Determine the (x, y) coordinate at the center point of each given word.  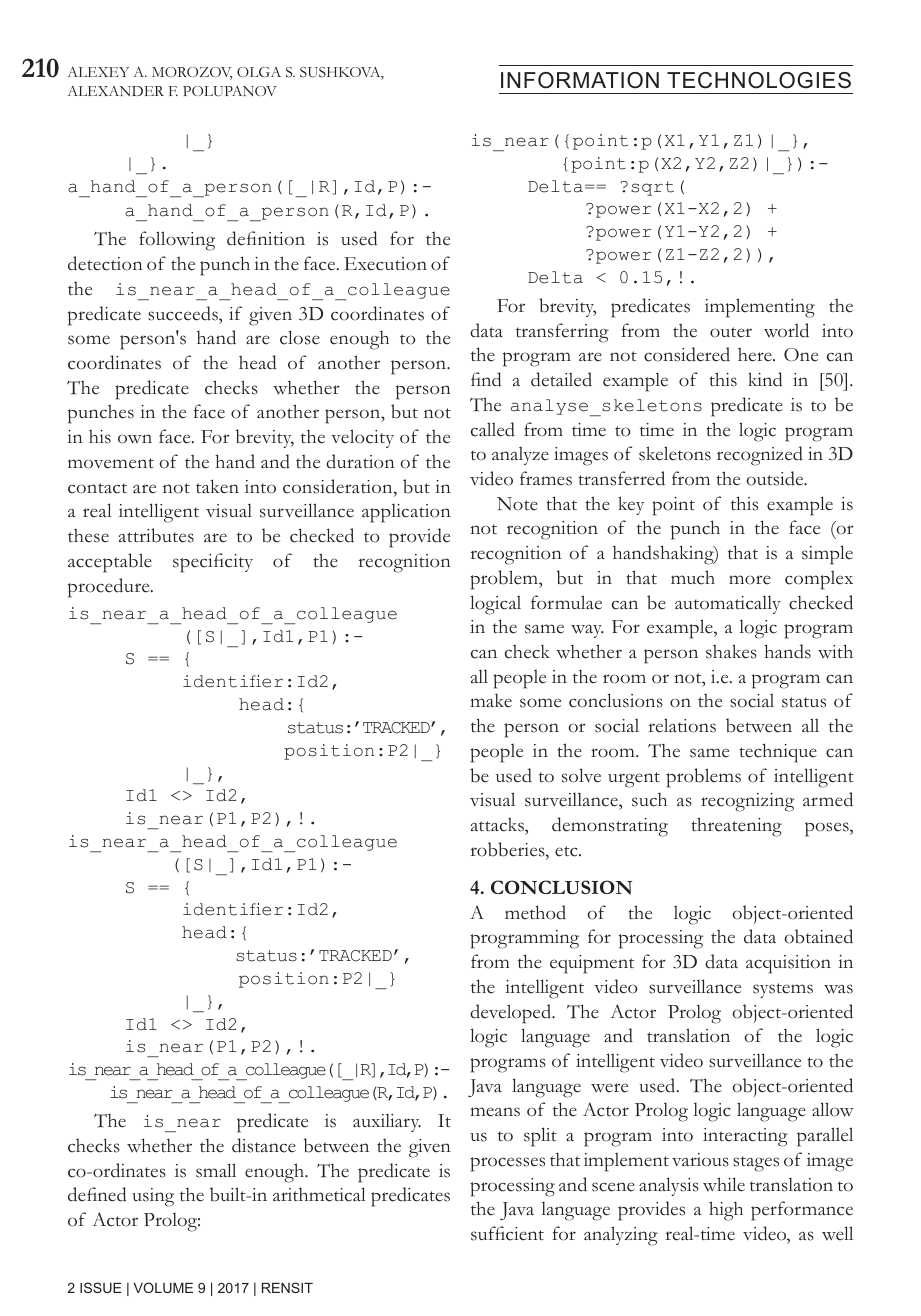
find (486, 379)
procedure (110, 588)
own (135, 439)
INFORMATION (580, 80)
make (491, 701)
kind (765, 379)
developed (512, 1014)
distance (264, 1145)
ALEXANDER (115, 90)
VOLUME (163, 1287)
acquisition (788, 964)
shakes (731, 651)
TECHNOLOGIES (759, 80)
